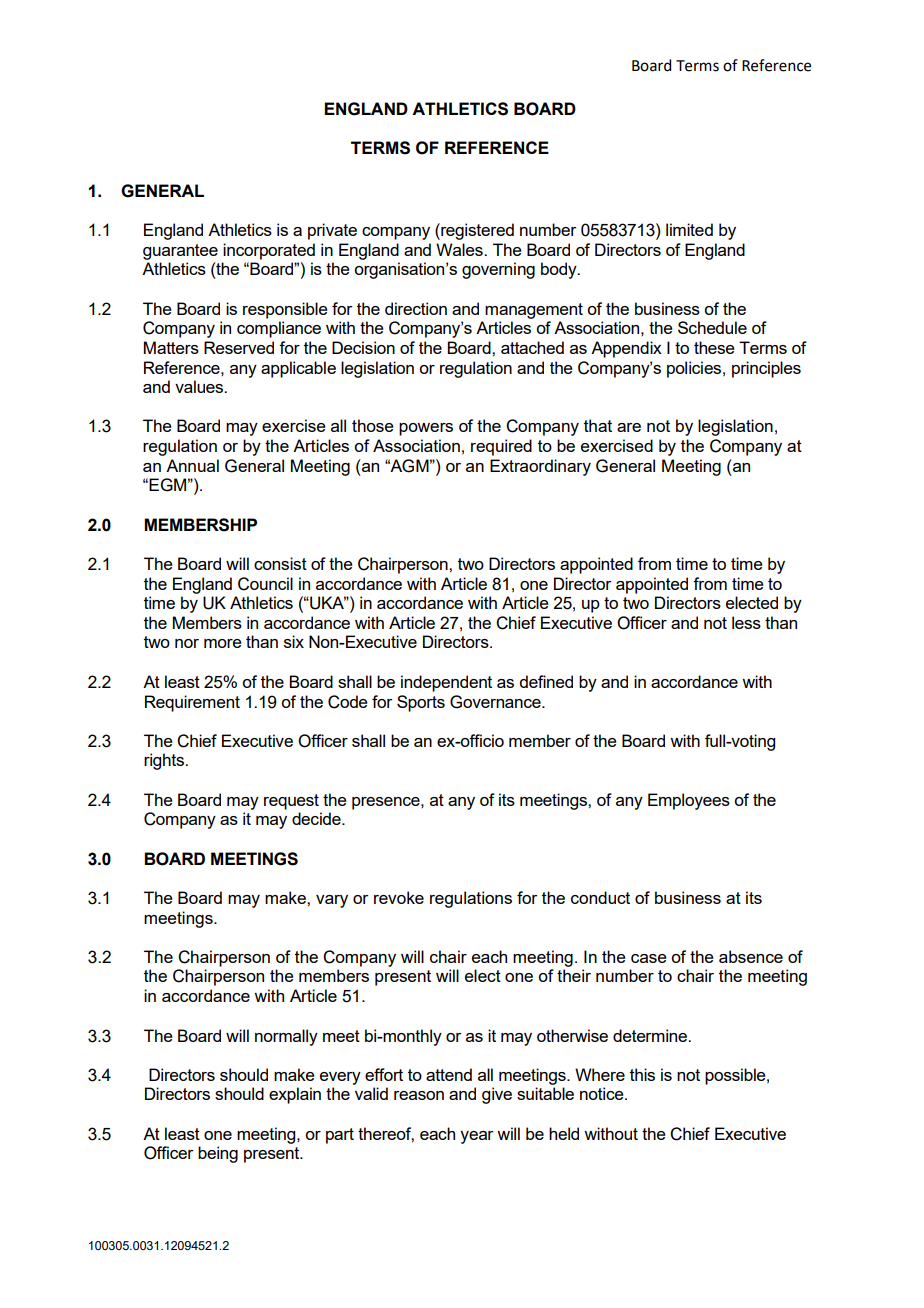  Describe the element at coordinates (192, 465) in the image. I see `Annual` at that location.
